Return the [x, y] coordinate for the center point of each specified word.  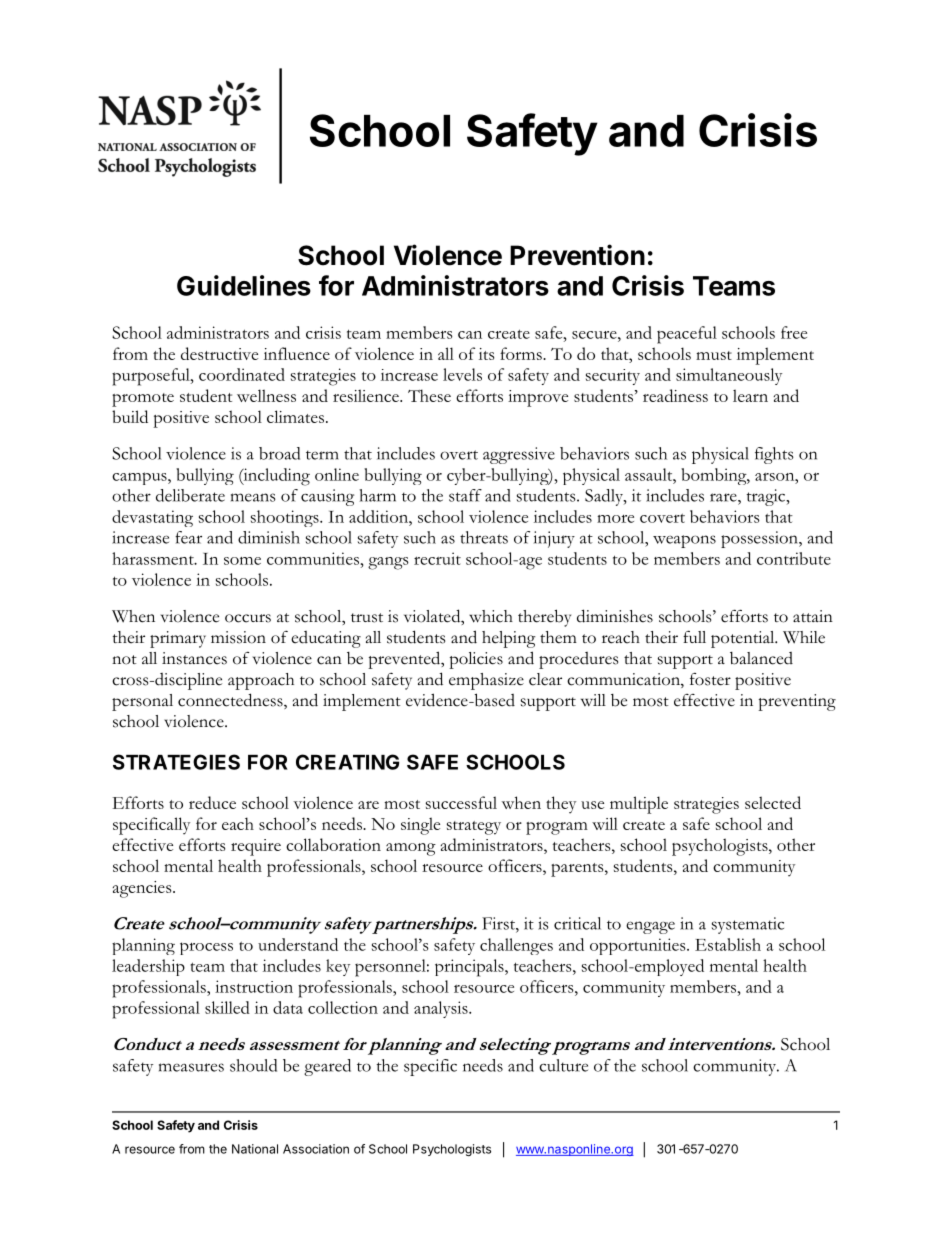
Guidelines [244, 285]
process [206, 948]
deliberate [190, 495]
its [486, 354]
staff [465, 495]
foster [710, 679]
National [255, 1149]
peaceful [687, 335]
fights [774, 455]
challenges [516, 946]
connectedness [231, 701]
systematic [748, 925]
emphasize [486, 681]
